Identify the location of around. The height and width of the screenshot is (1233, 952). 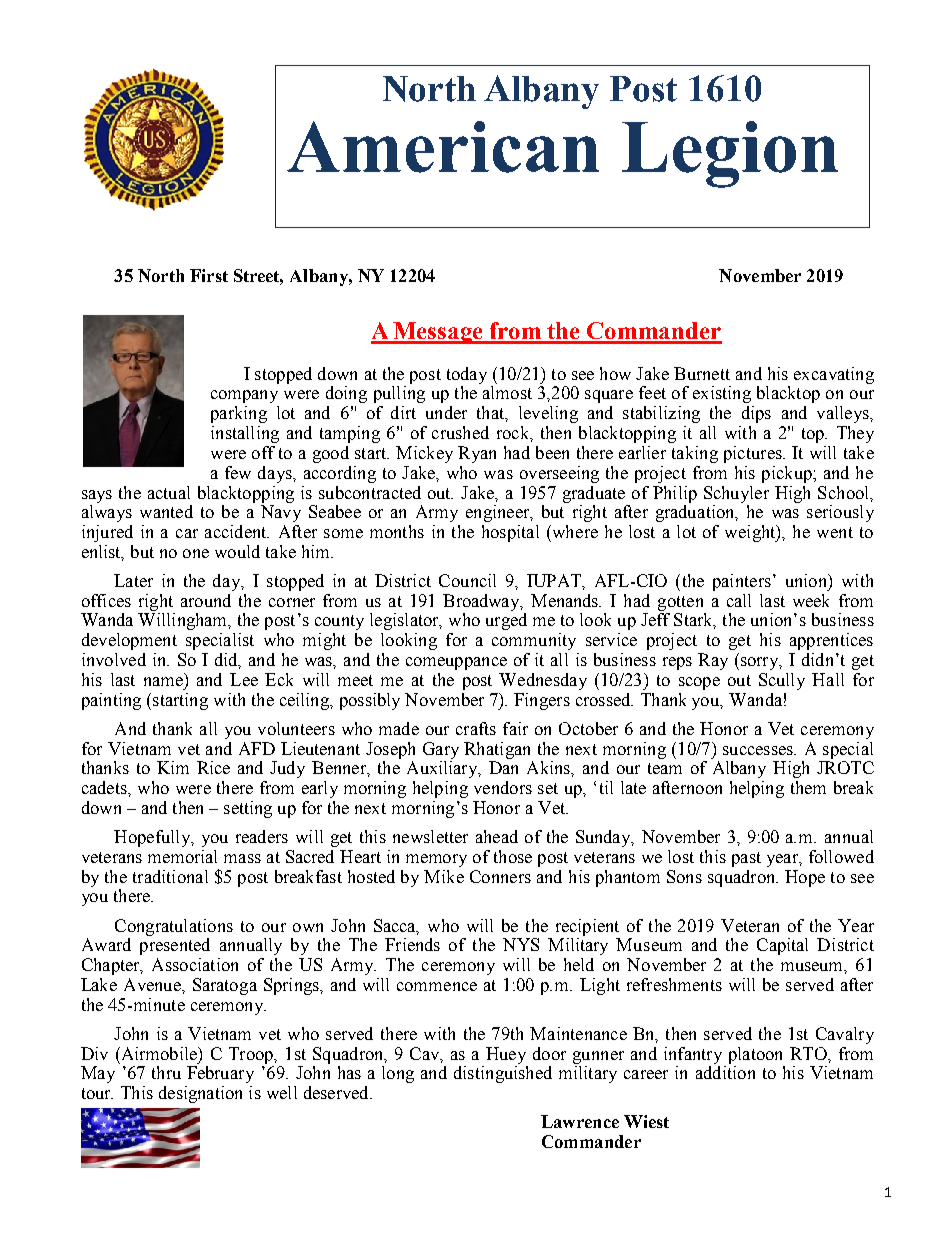
(206, 600).
